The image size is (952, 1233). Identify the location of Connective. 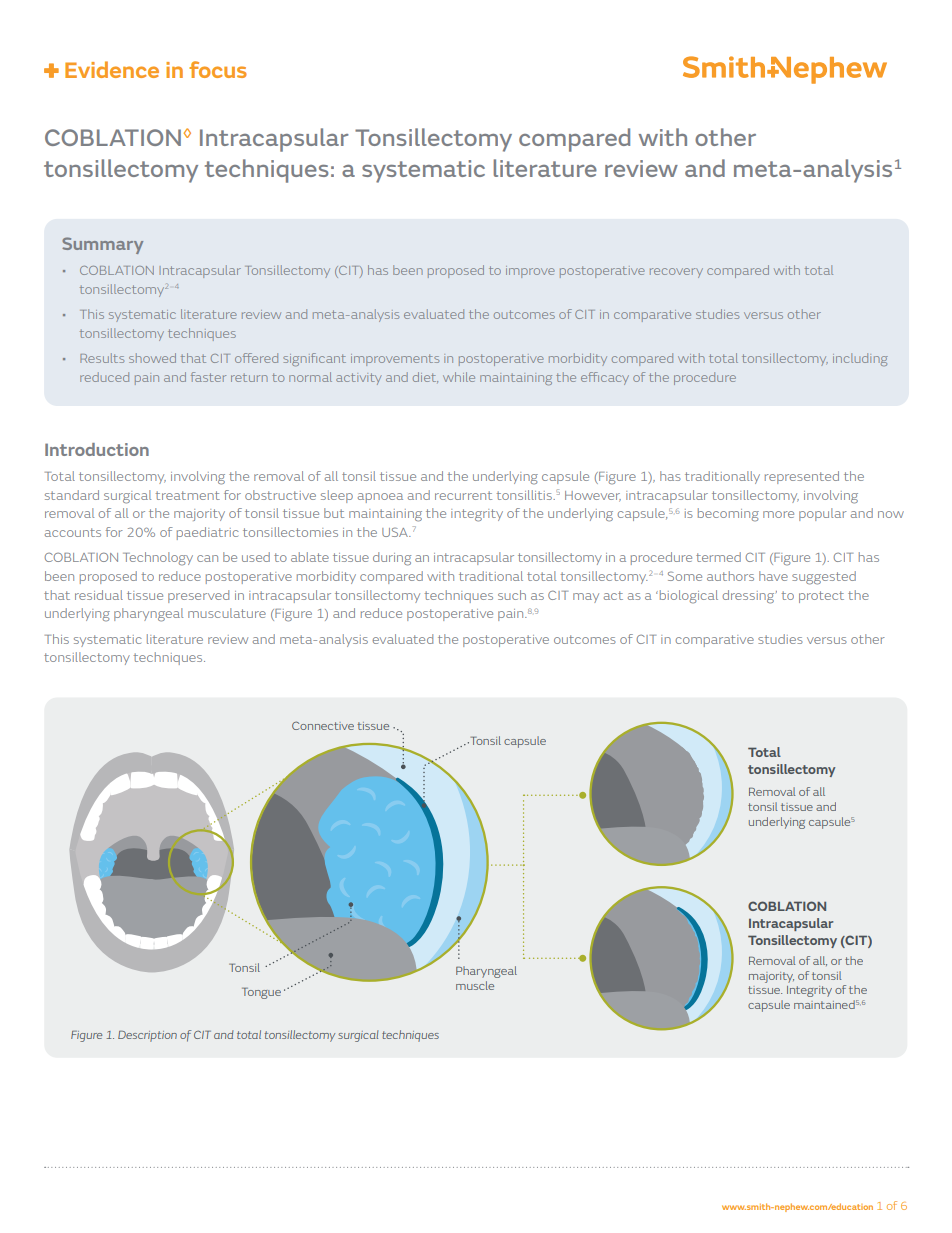
(323, 725).
